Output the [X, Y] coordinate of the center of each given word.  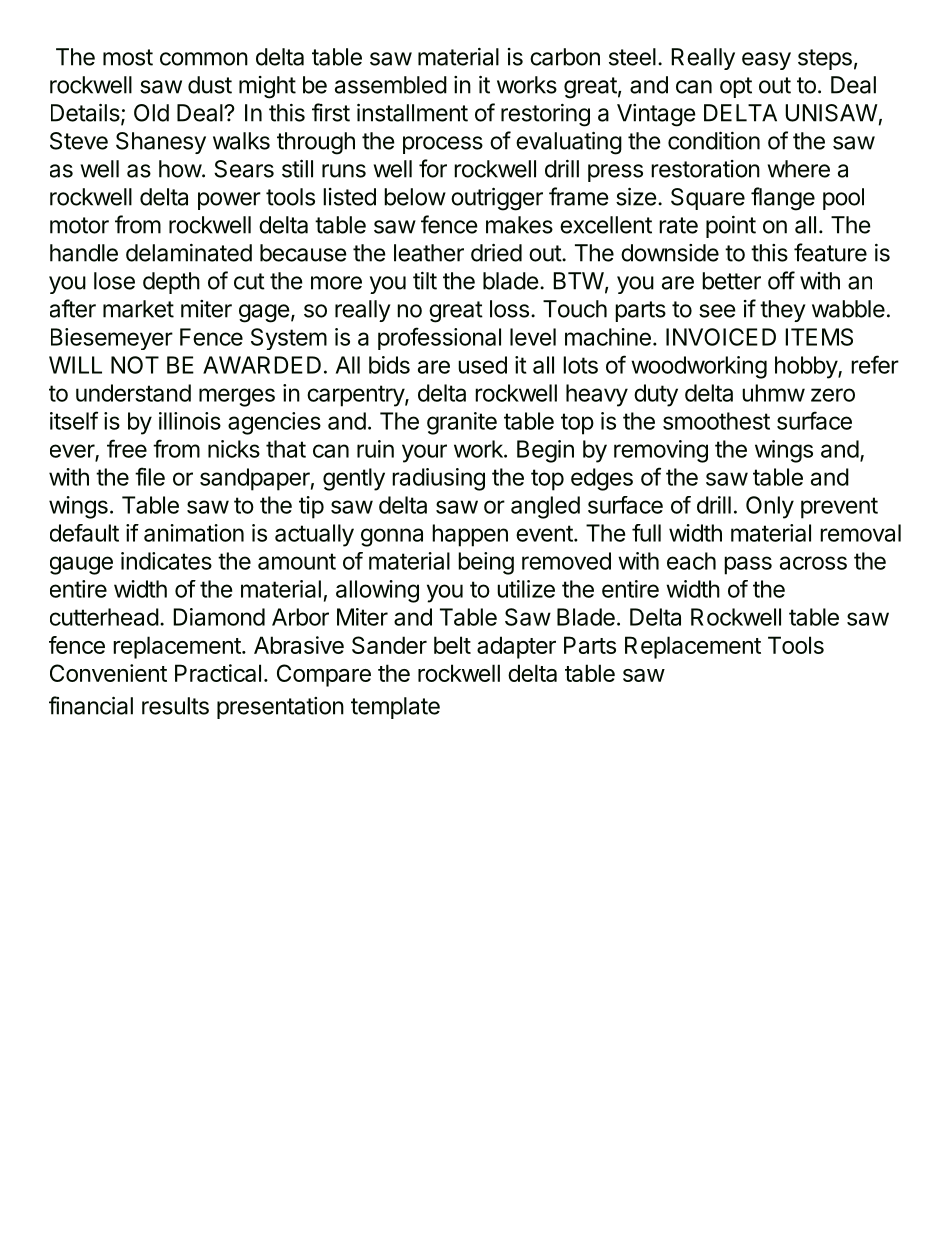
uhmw [773, 393]
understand [133, 393]
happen [470, 535]
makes [519, 225]
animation [194, 533]
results [175, 706]
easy [766, 61]
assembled [391, 85]
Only [770, 507]
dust [210, 85]
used [482, 365]
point [731, 227]
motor [79, 225]
